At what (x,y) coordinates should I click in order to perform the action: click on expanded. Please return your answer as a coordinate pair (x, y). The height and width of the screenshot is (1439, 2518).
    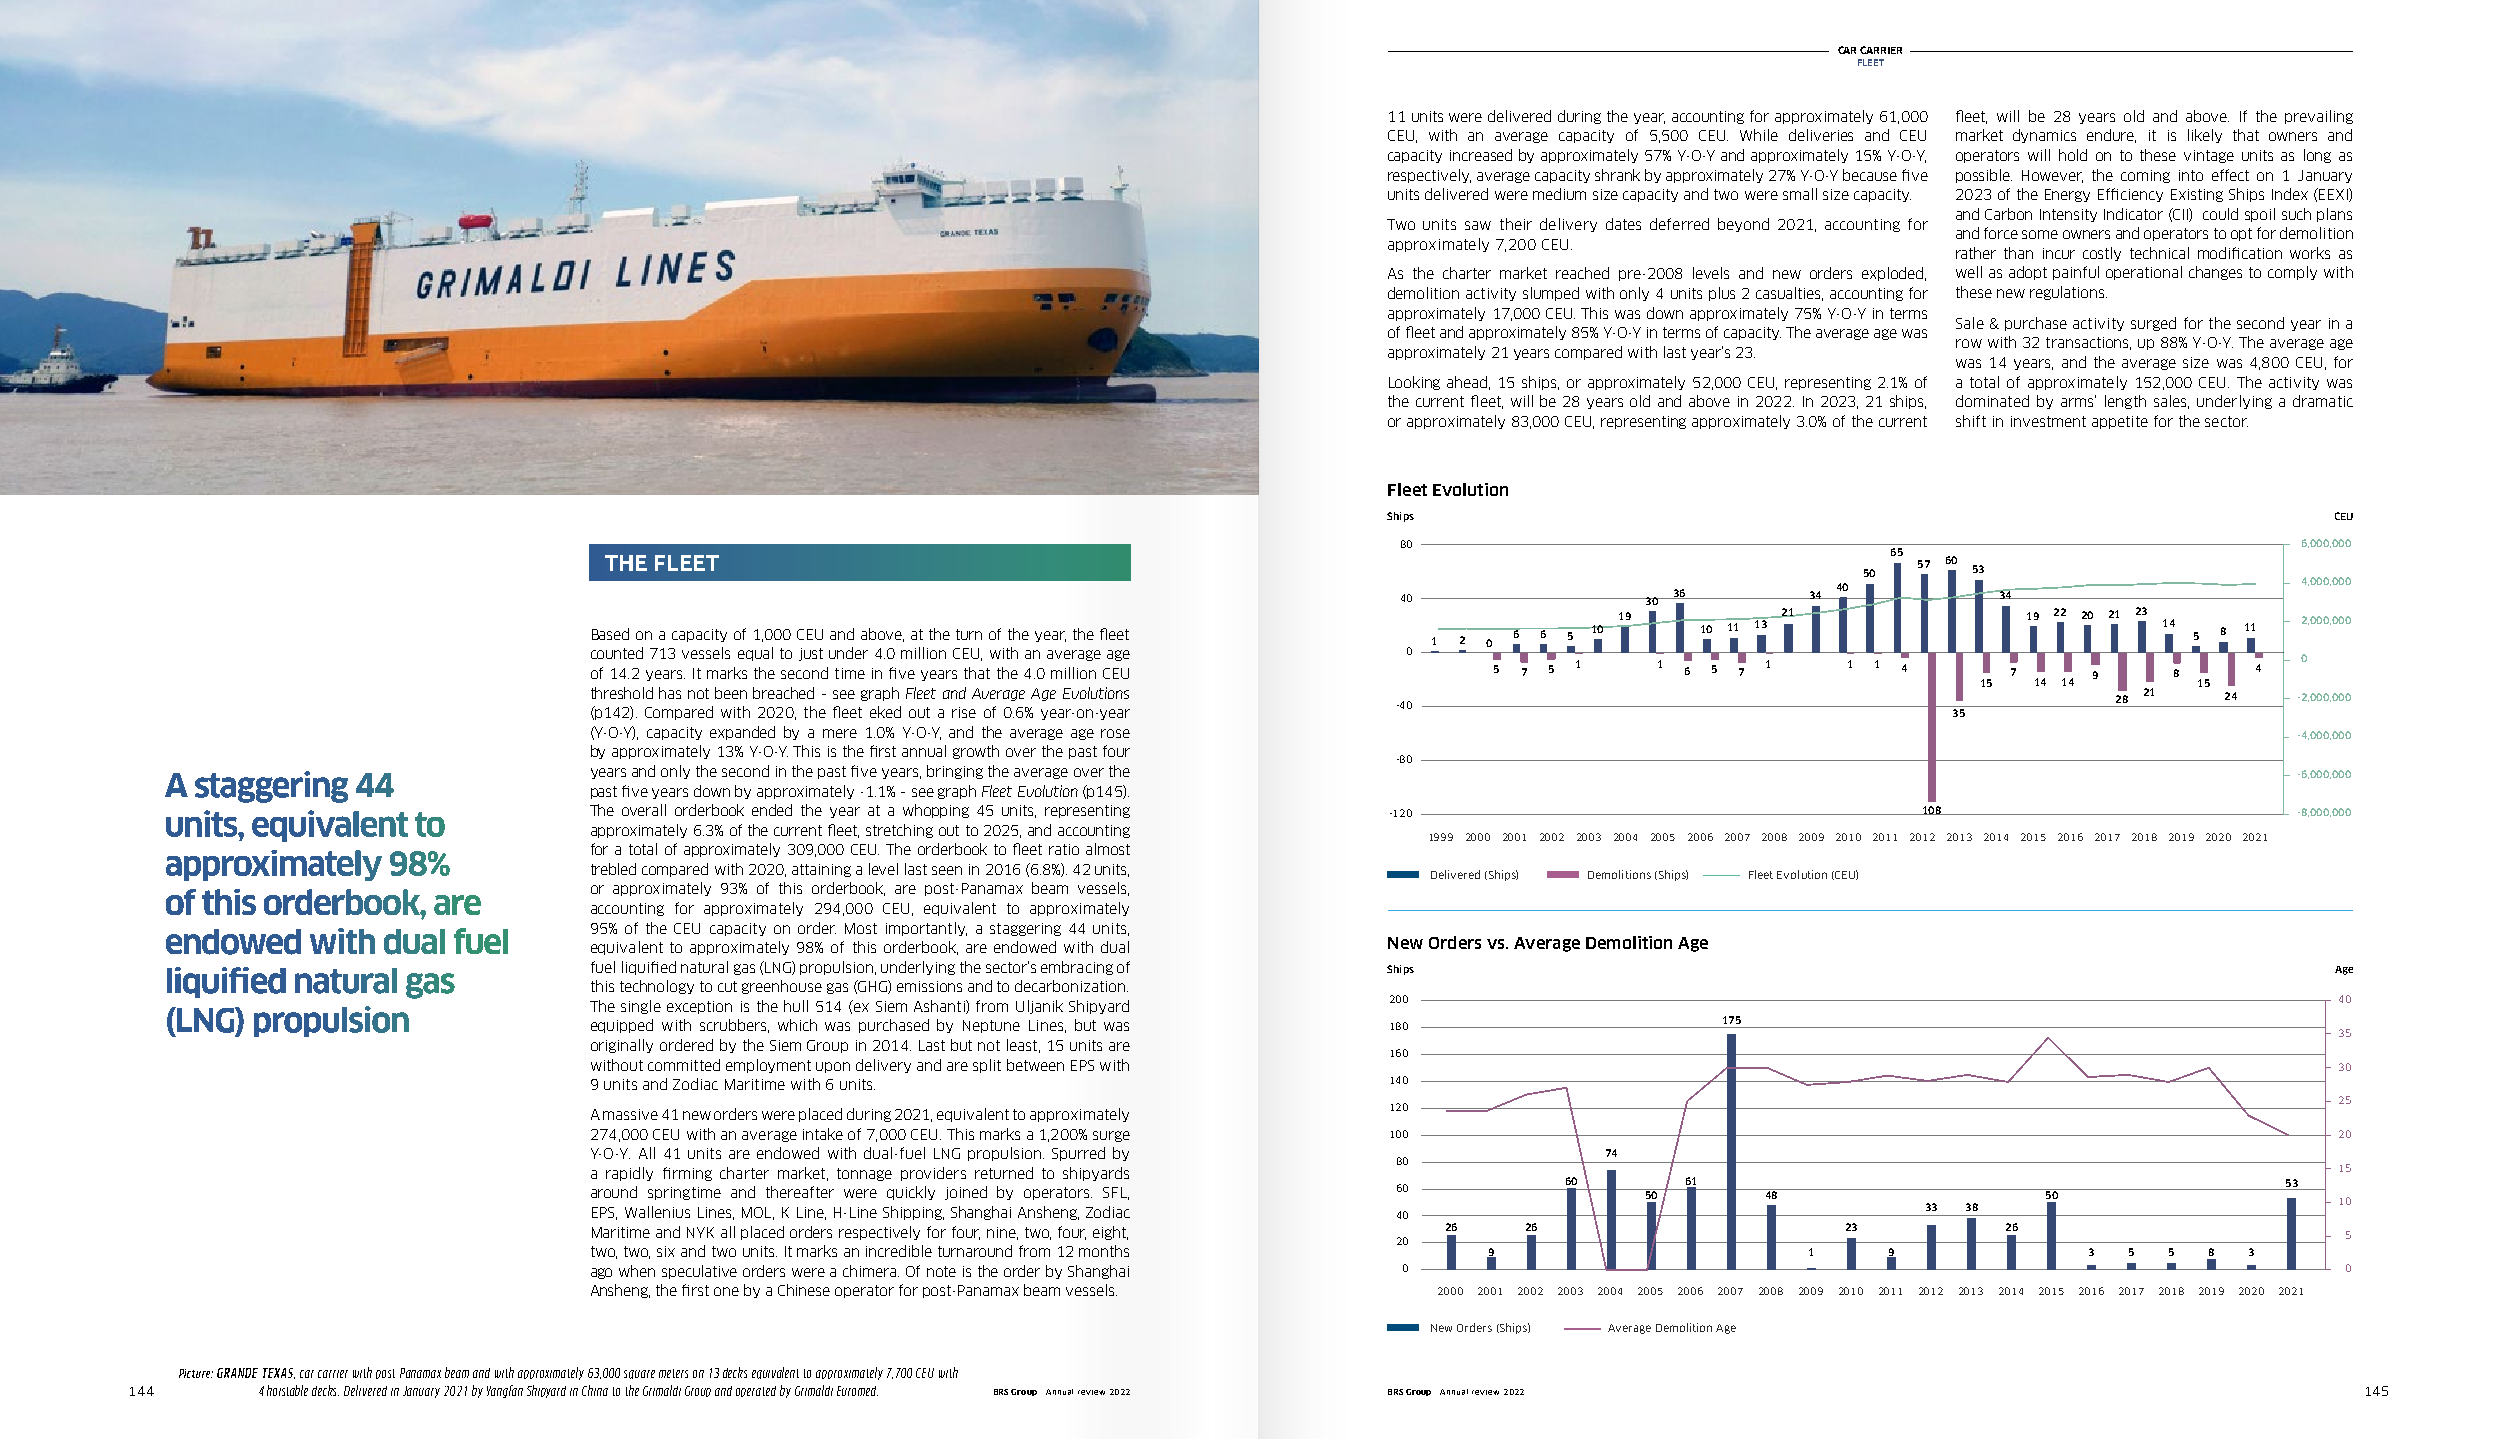
    Looking at the image, I should click on (742, 733).
